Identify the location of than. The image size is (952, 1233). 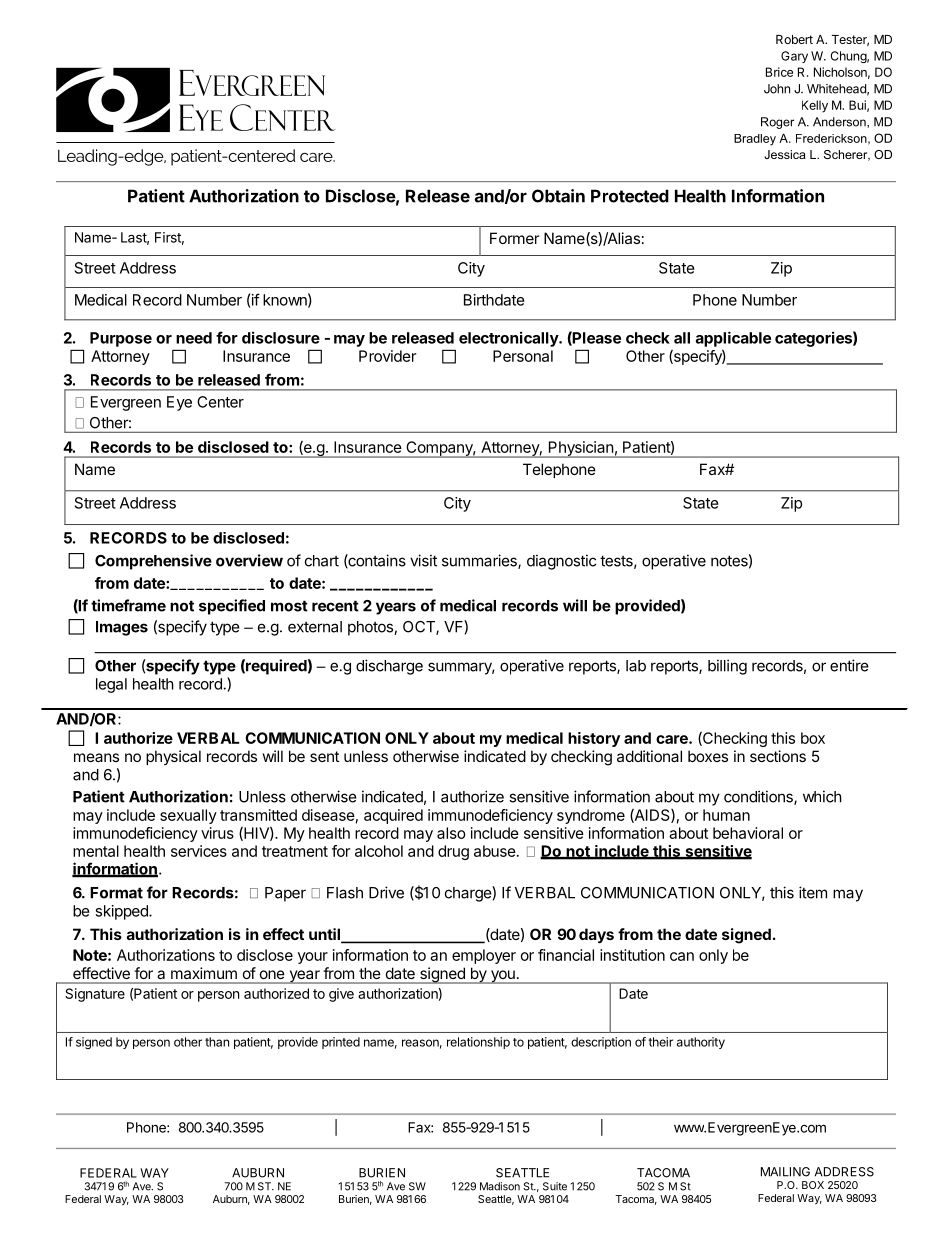
(217, 1042).
